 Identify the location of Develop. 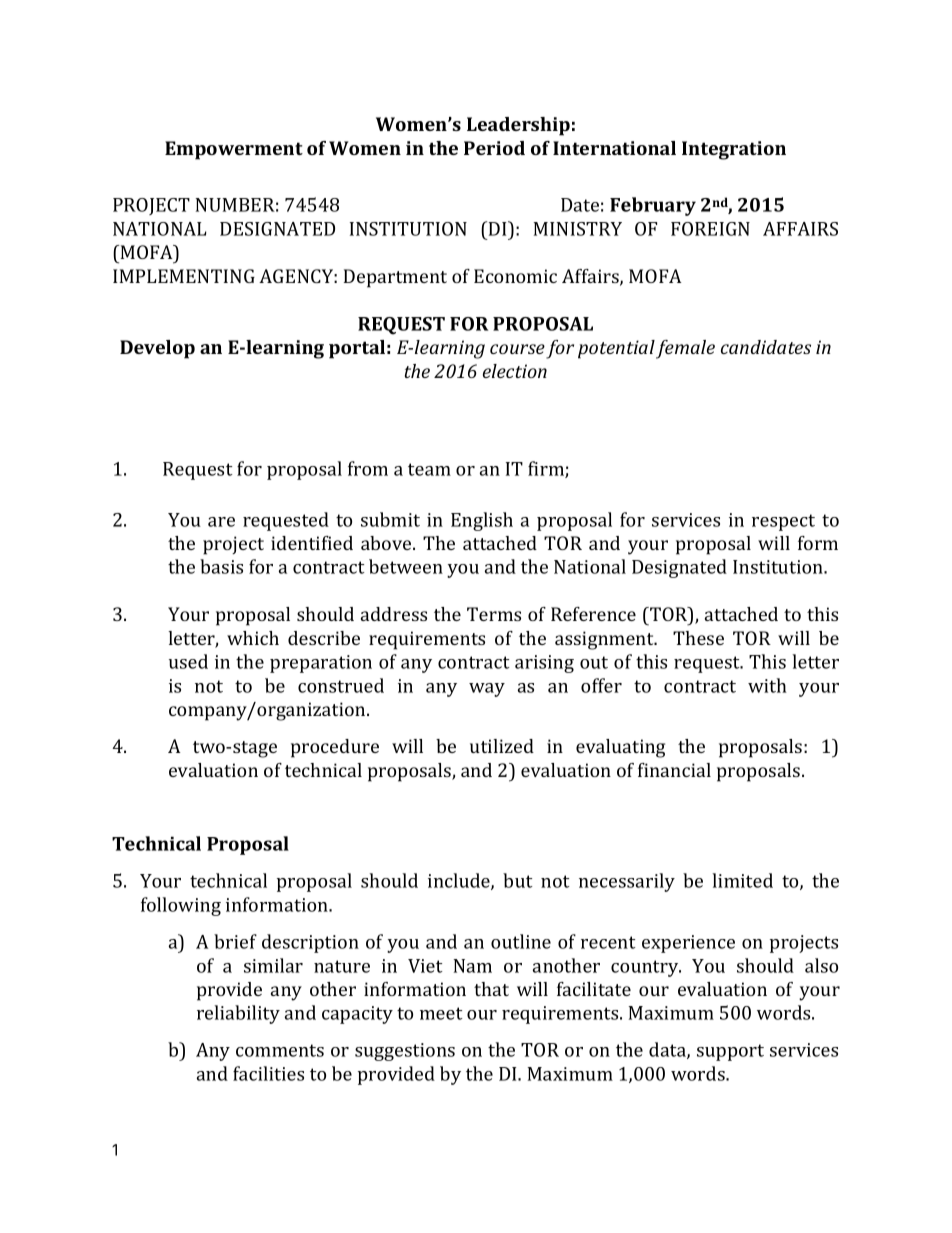
(157, 349).
